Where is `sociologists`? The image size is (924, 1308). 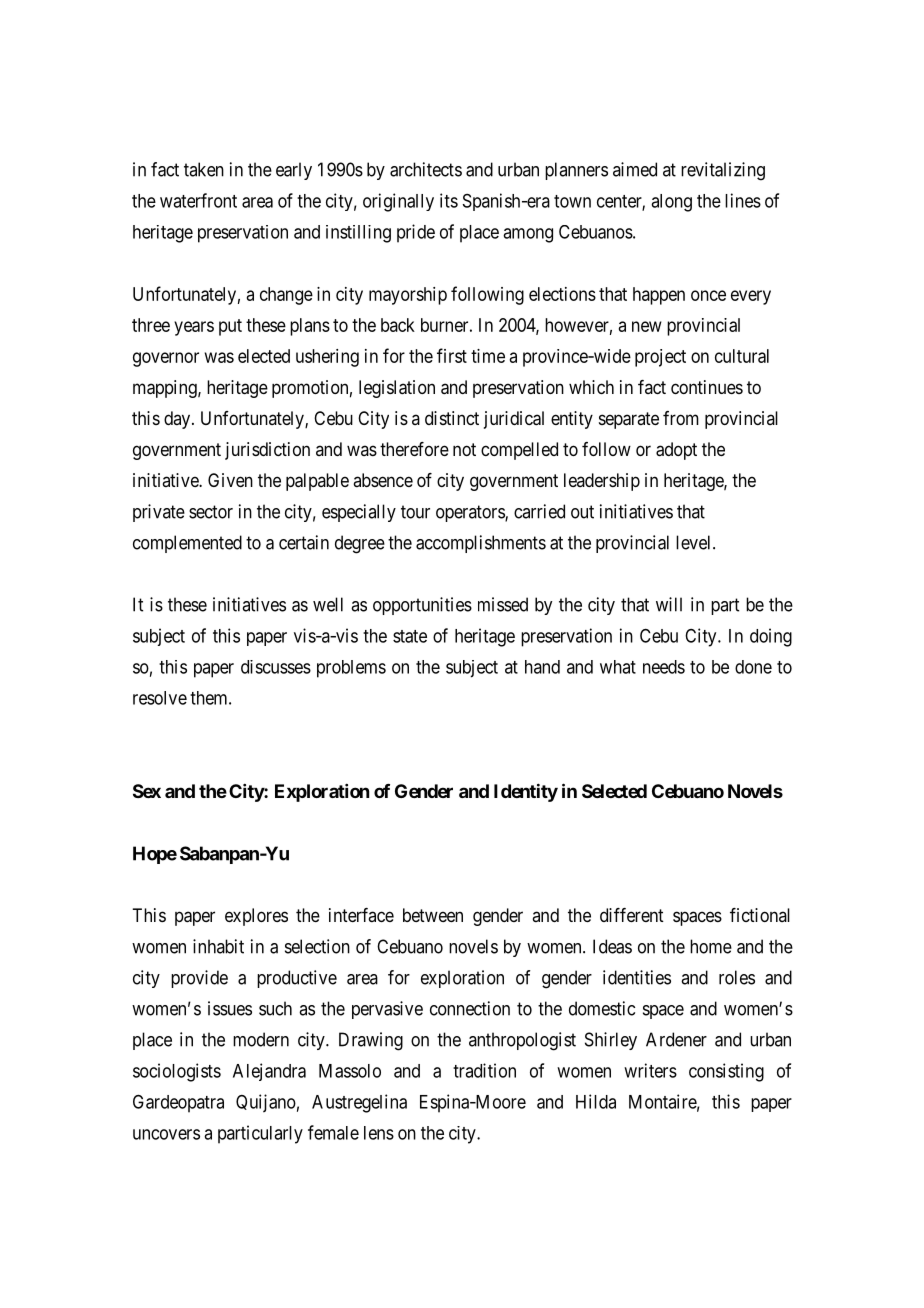 sociologists is located at coordinates (177, 1072).
